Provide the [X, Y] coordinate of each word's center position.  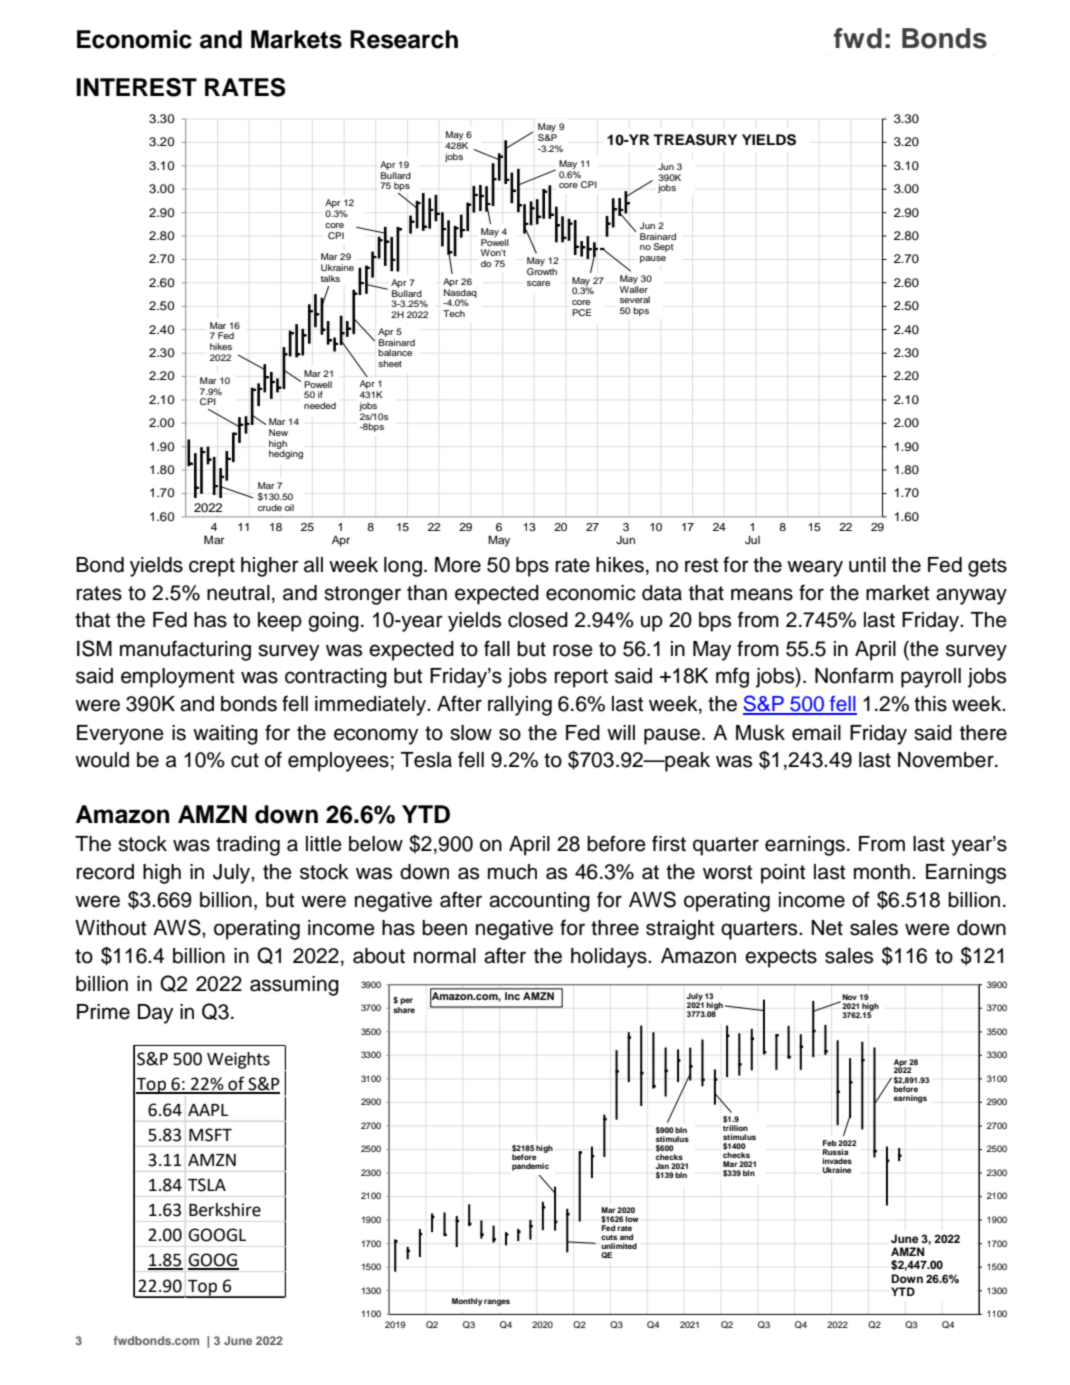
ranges [497, 1302]
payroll [931, 678]
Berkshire [225, 1210]
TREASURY [695, 140]
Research [404, 39]
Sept [663, 247]
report [581, 678]
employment [177, 678]
